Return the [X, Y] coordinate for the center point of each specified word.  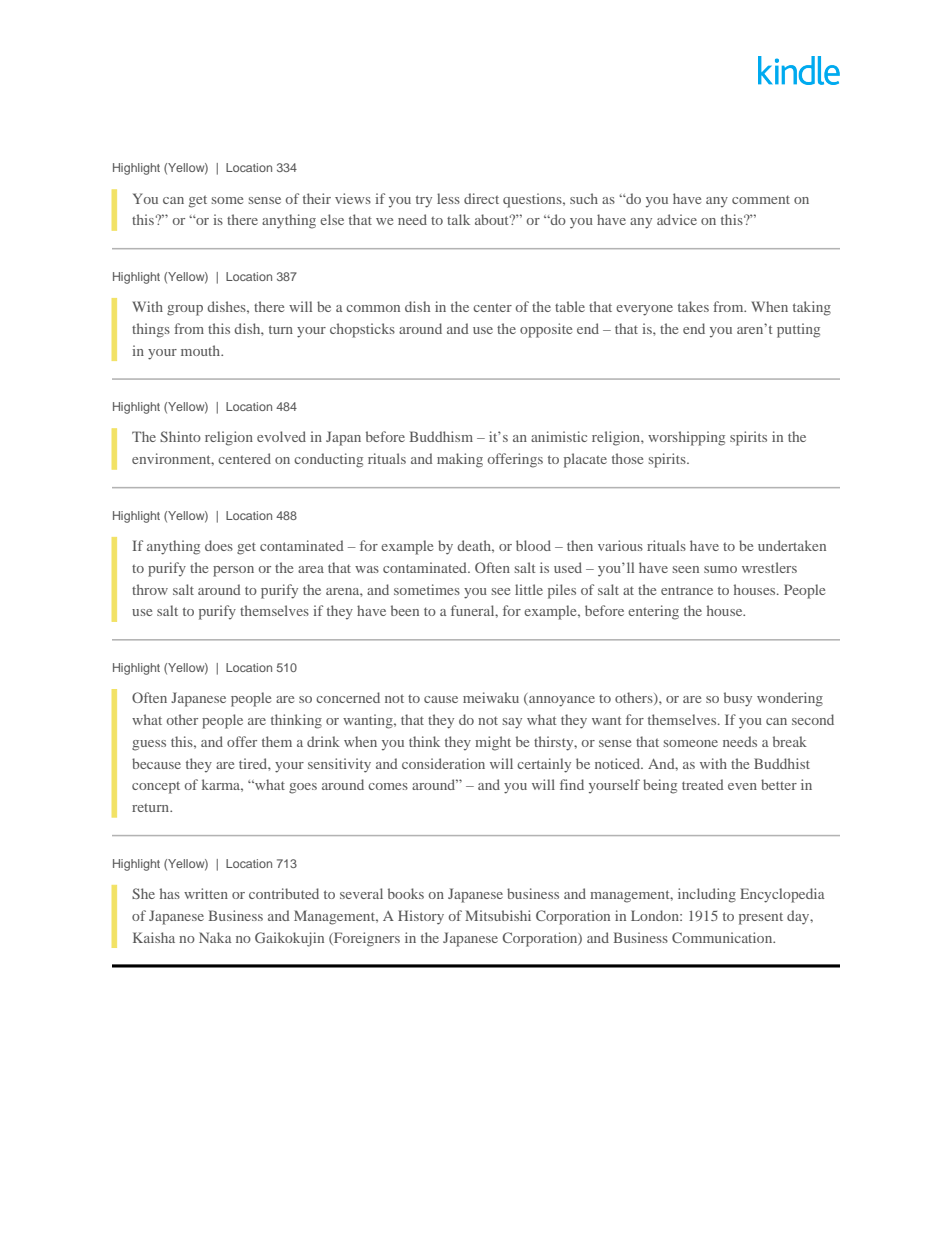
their [317, 198]
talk [458, 219]
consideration [443, 763]
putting [798, 330]
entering [653, 612]
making [460, 460]
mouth [202, 350]
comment [761, 199]
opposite [546, 330]
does [219, 545]
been [405, 610]
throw [150, 589]
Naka [215, 937]
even [742, 786]
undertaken [792, 545]
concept [156, 787]
